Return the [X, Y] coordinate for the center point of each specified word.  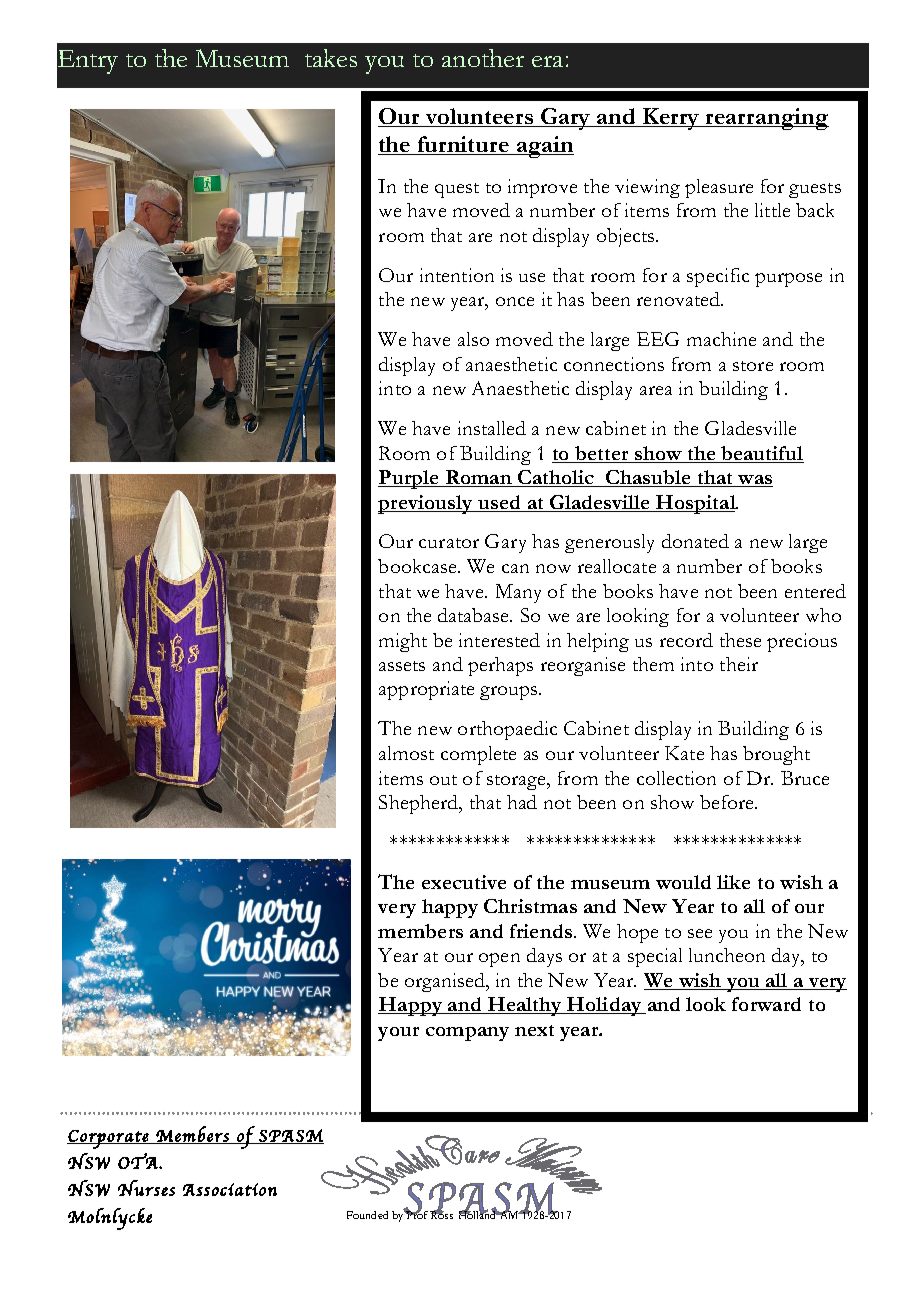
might [403, 642]
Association [230, 1189]
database [475, 615]
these [740, 640]
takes [331, 58]
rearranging [766, 119]
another [483, 58]
